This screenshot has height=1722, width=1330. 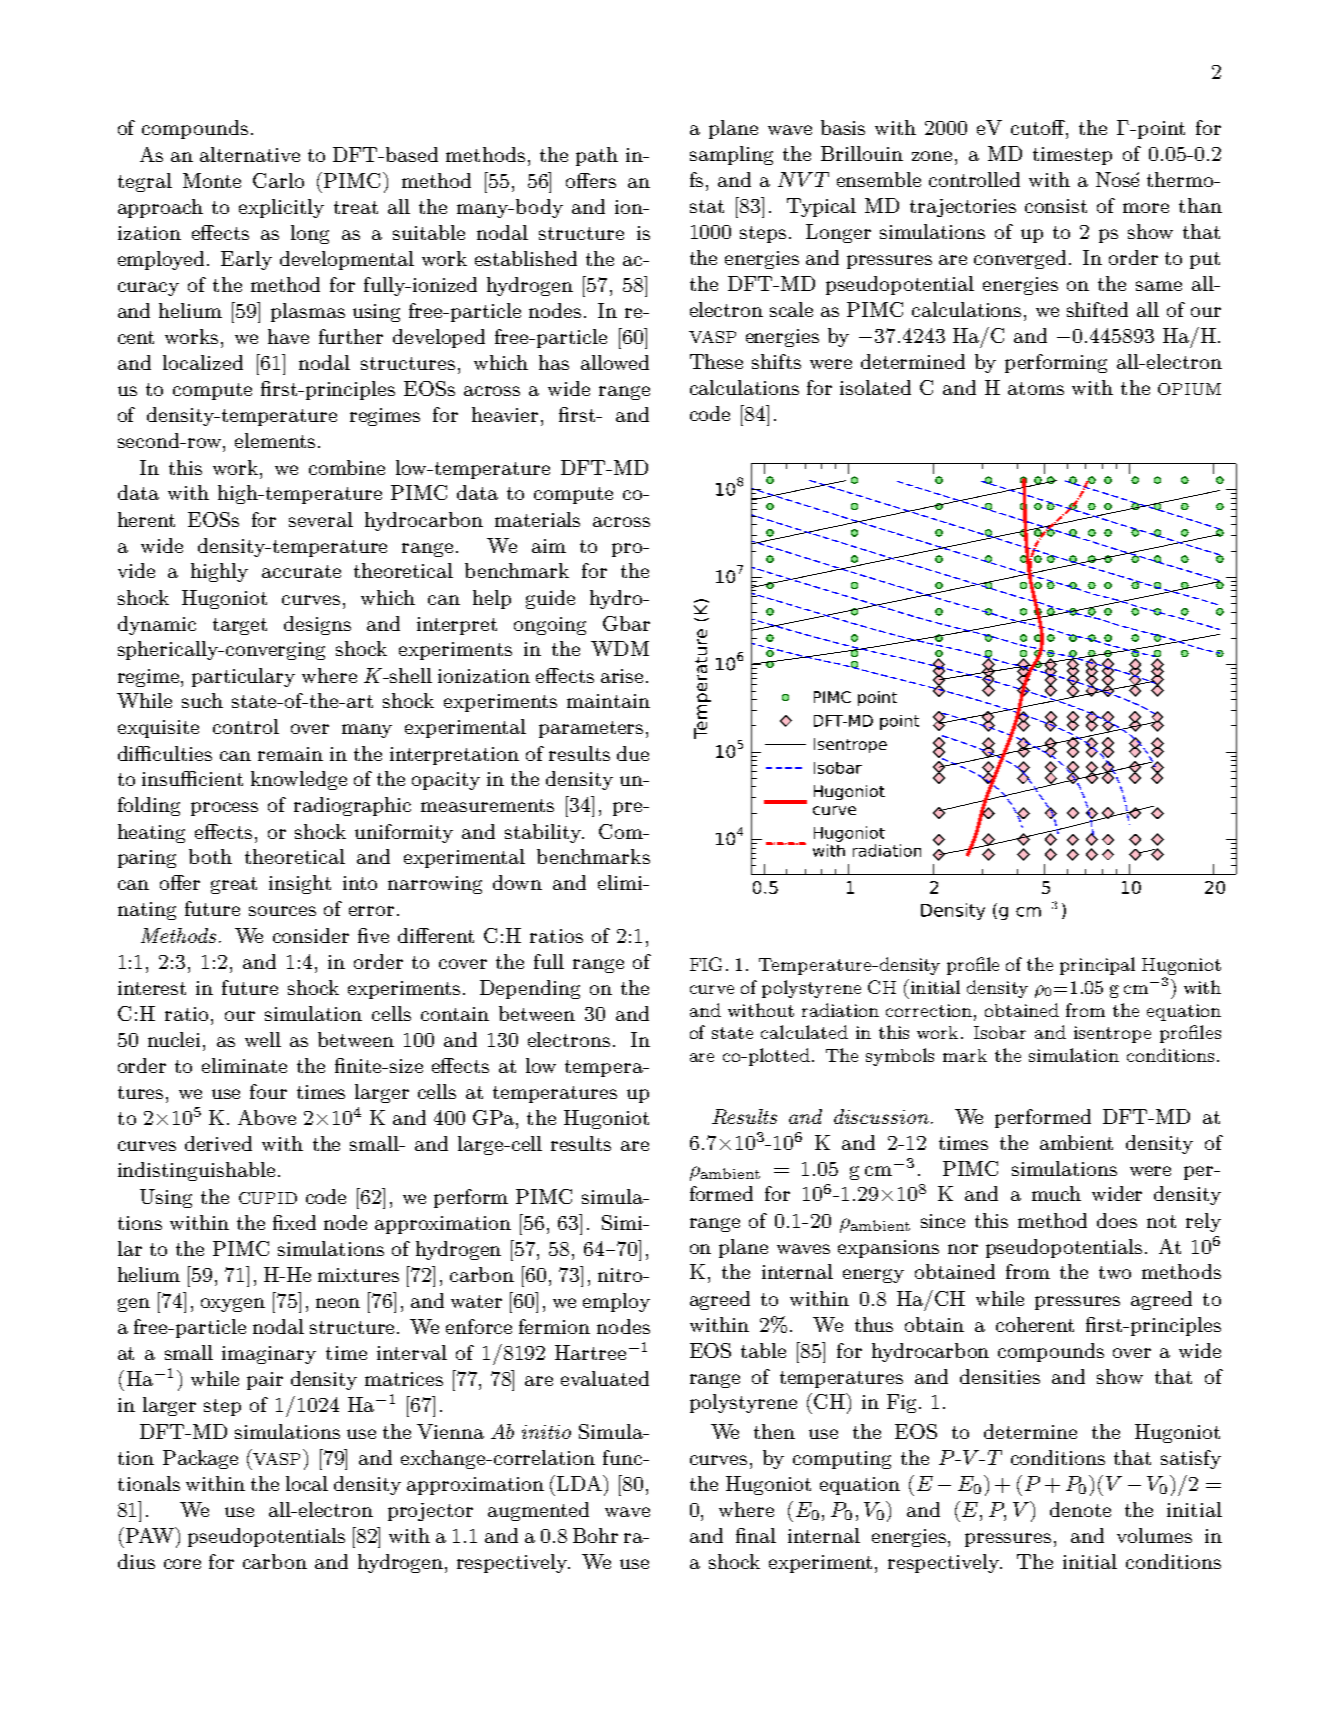 I want to click on sampling, so click(x=731, y=155).
